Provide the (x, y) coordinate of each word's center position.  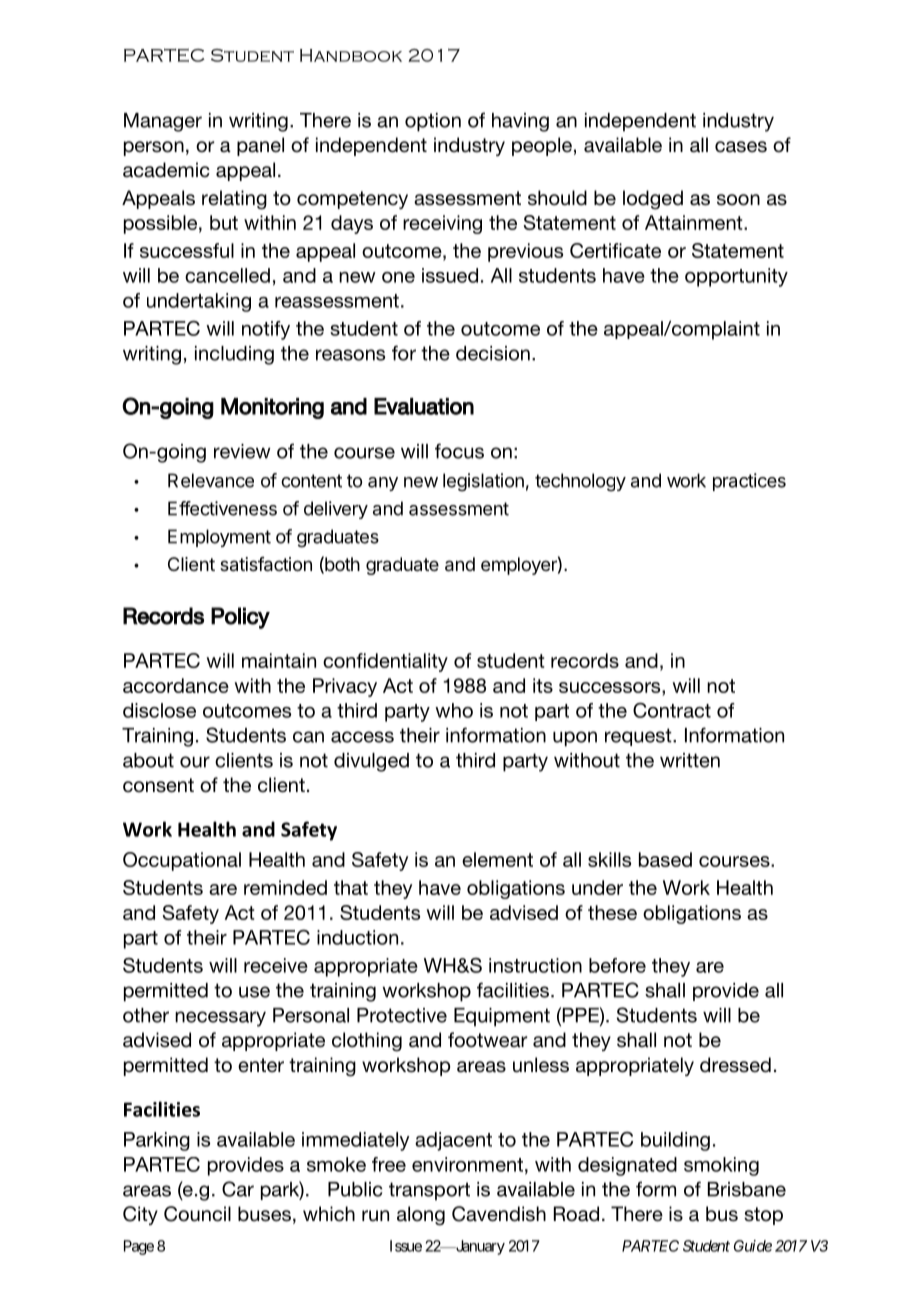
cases (741, 147)
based (665, 859)
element (497, 859)
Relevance (211, 480)
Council (197, 1214)
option (433, 122)
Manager (163, 122)
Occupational (182, 861)
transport (429, 1191)
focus (459, 451)
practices (749, 482)
